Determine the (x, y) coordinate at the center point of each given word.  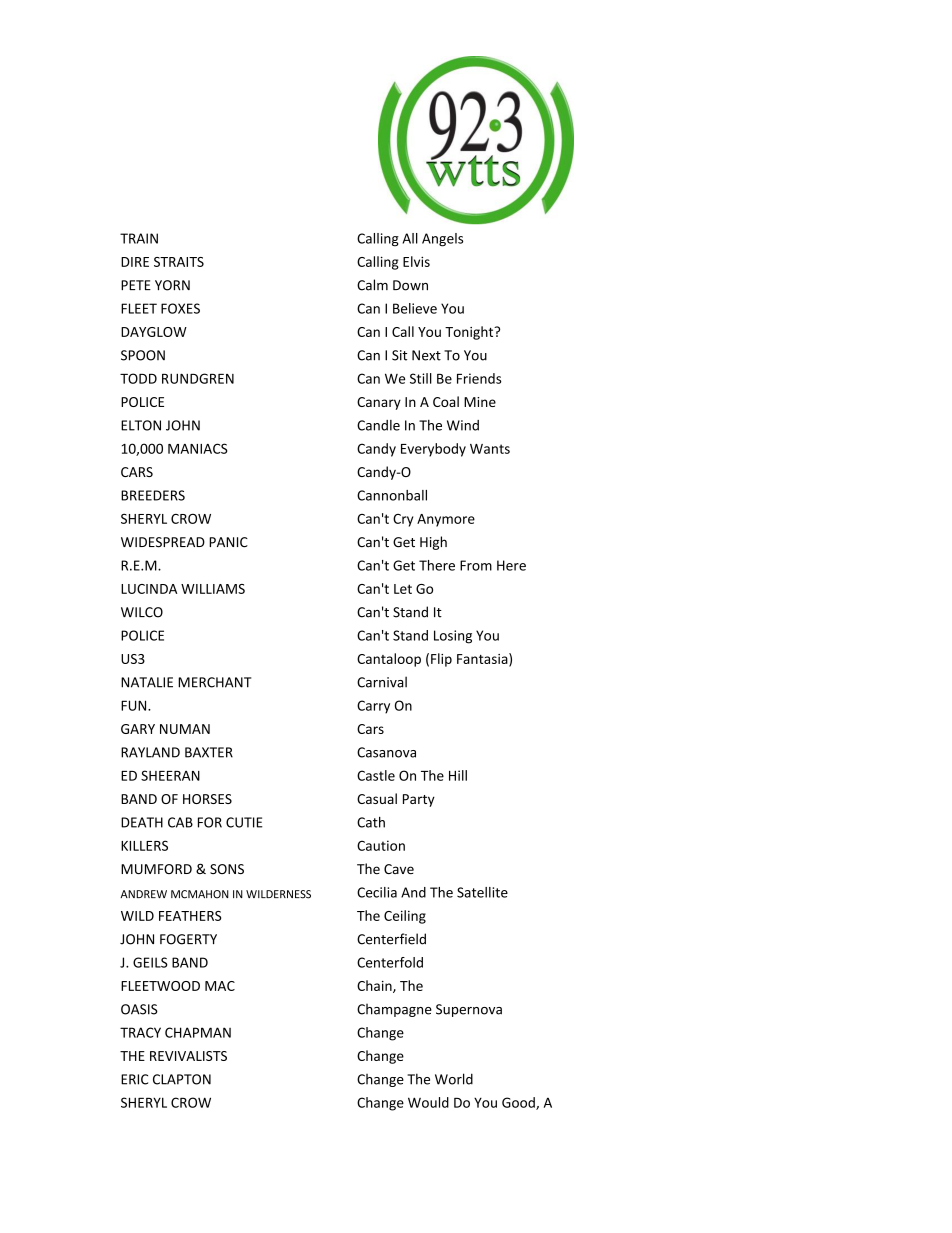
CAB (180, 822)
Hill (458, 775)
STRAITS (179, 262)
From (476, 565)
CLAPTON (182, 1079)
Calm (372, 285)
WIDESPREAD (163, 542)
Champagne (394, 1010)
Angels (442, 240)
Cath (371, 822)
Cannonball (392, 495)
